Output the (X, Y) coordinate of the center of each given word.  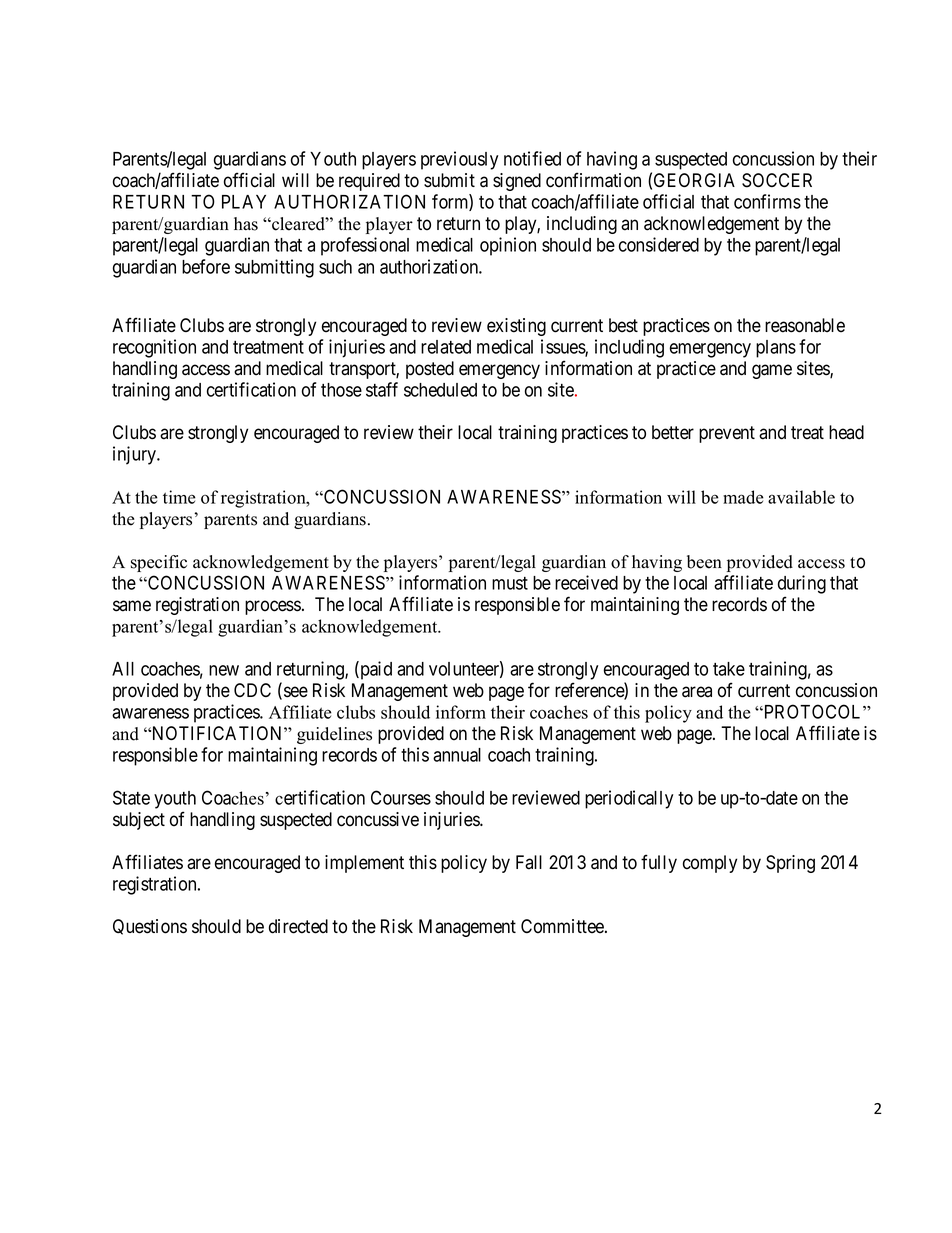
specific (159, 563)
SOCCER (777, 180)
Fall (529, 862)
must (510, 583)
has (246, 224)
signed (517, 182)
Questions (150, 927)
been (704, 562)
